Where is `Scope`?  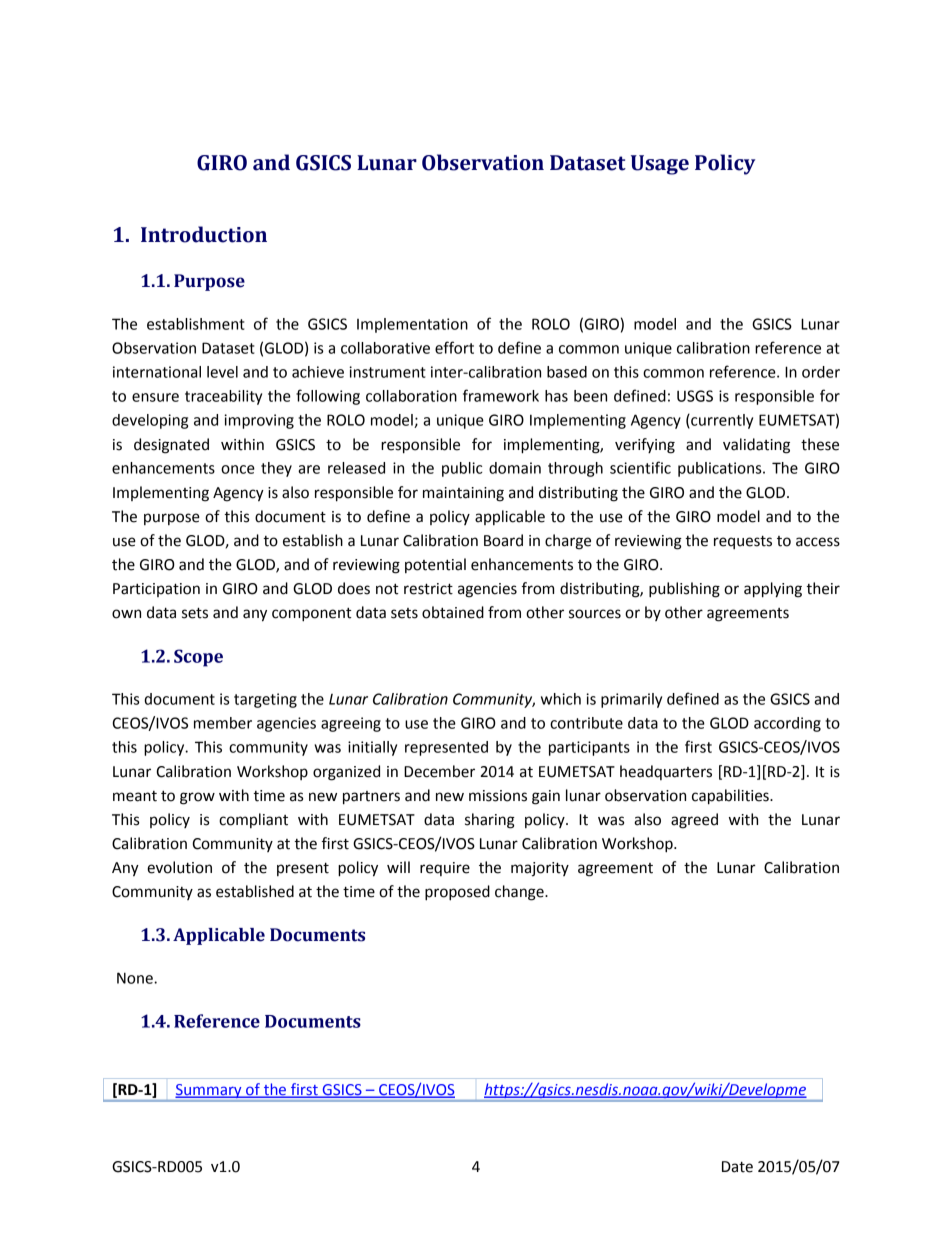 Scope is located at coordinates (198, 658).
